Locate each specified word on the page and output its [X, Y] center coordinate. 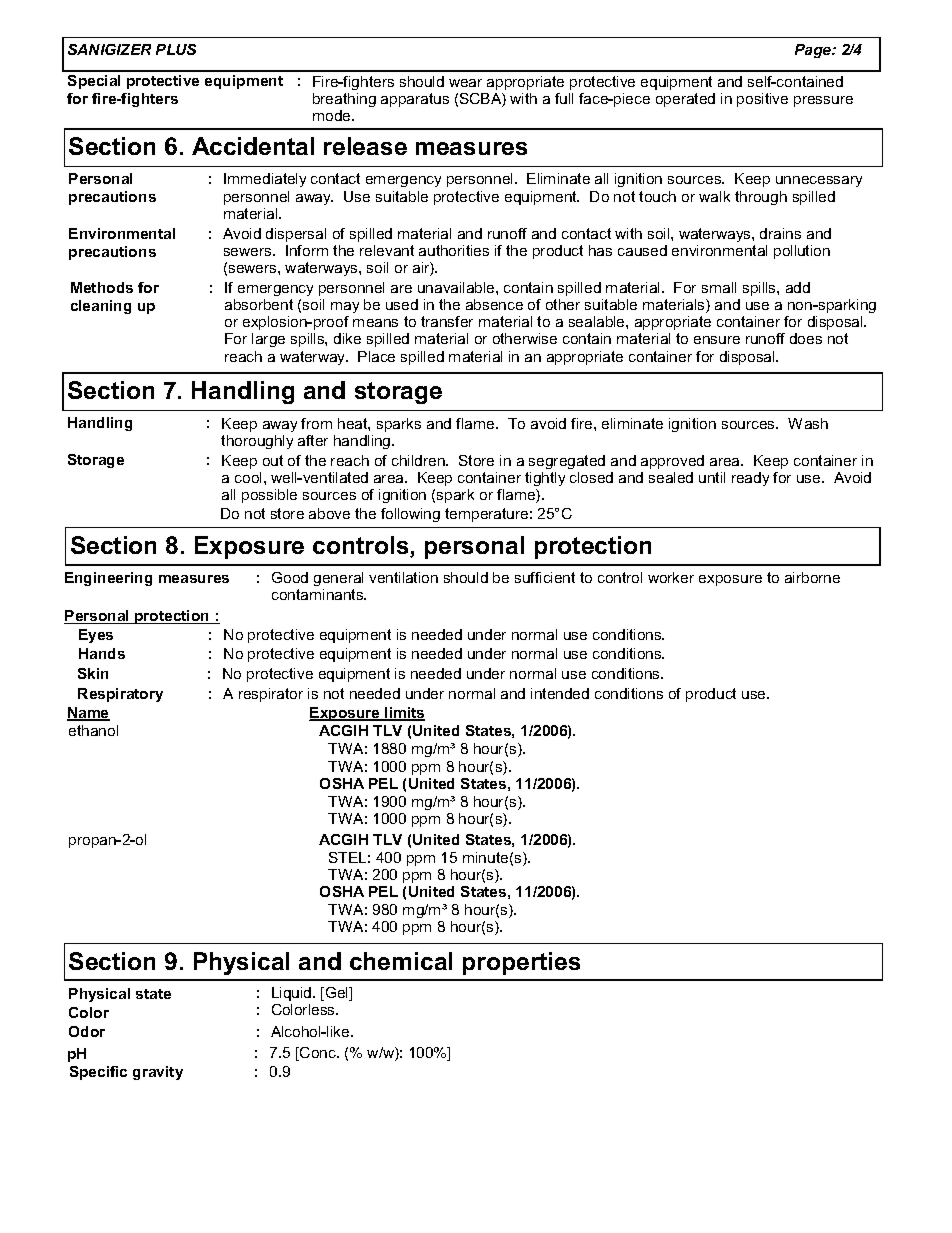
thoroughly [257, 442]
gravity [158, 1073]
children [419, 460]
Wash [808, 423]
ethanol [93, 730]
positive [762, 100]
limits [404, 714]
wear [465, 83]
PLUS [176, 49]
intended [560, 693]
